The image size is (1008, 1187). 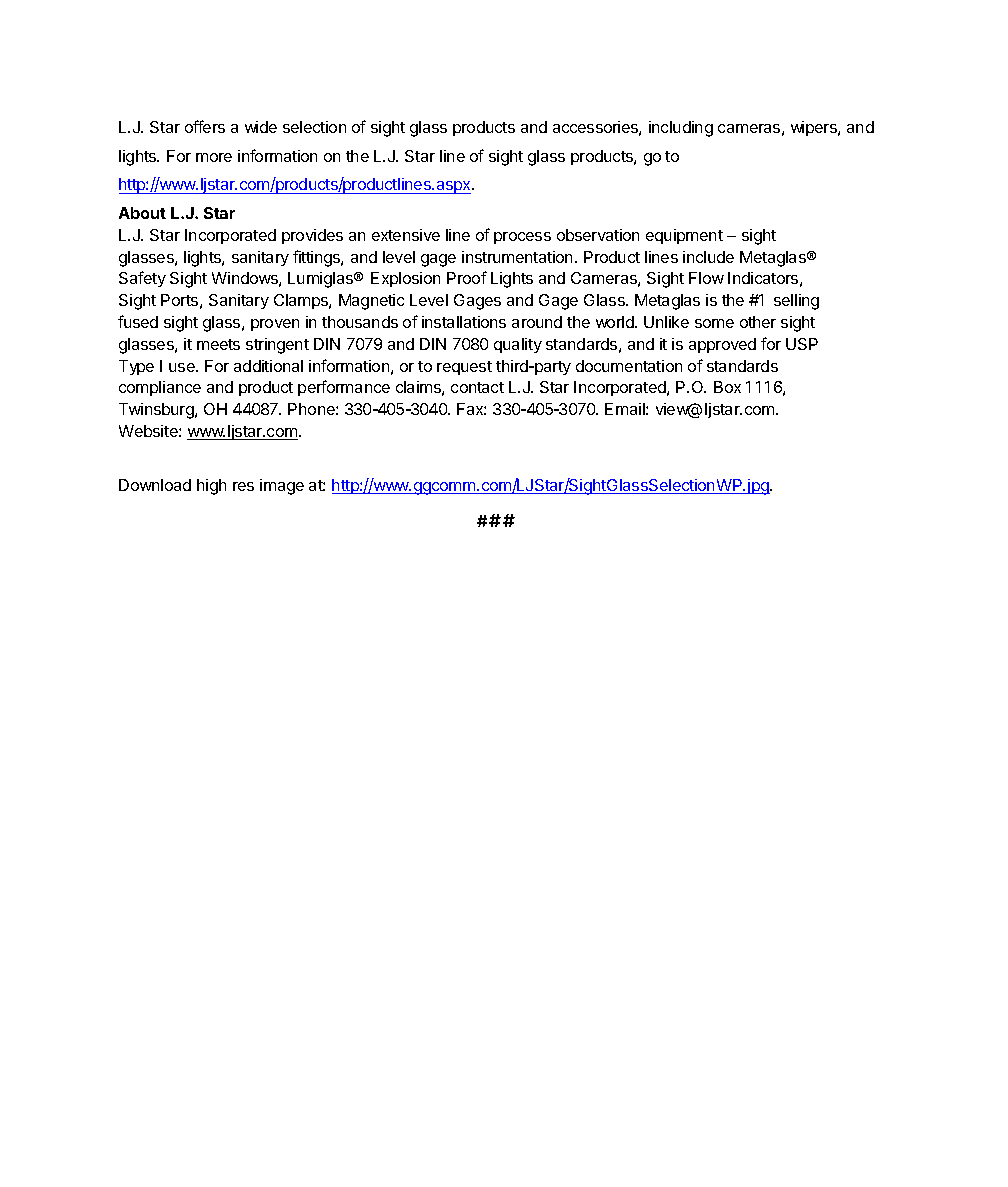 What do you see at coordinates (681, 129) in the screenshot?
I see `including` at bounding box center [681, 129].
